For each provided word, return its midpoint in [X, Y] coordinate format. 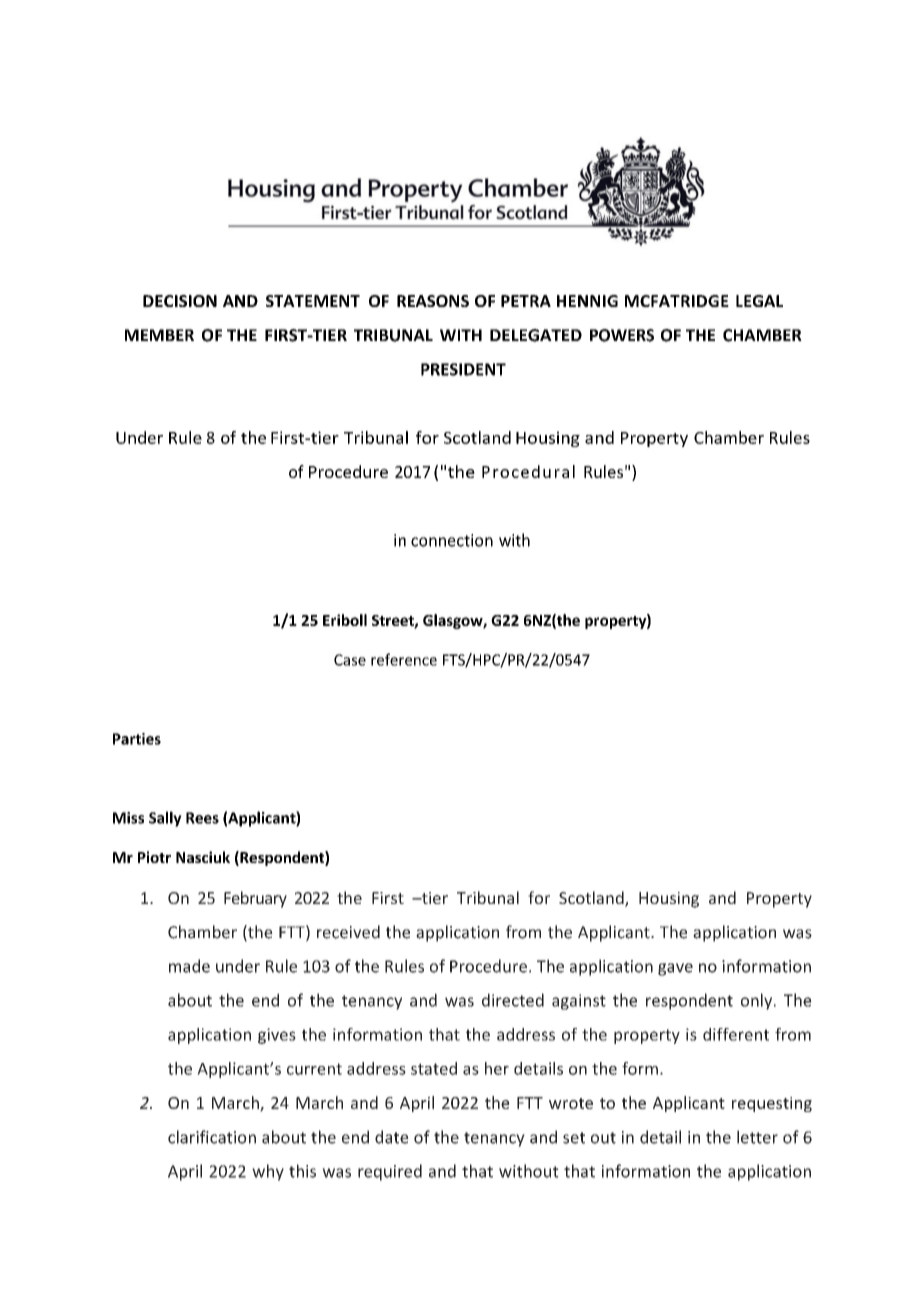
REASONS [433, 301]
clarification [212, 1137]
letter [757, 1137]
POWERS [622, 335]
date [392, 1137]
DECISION [180, 301]
